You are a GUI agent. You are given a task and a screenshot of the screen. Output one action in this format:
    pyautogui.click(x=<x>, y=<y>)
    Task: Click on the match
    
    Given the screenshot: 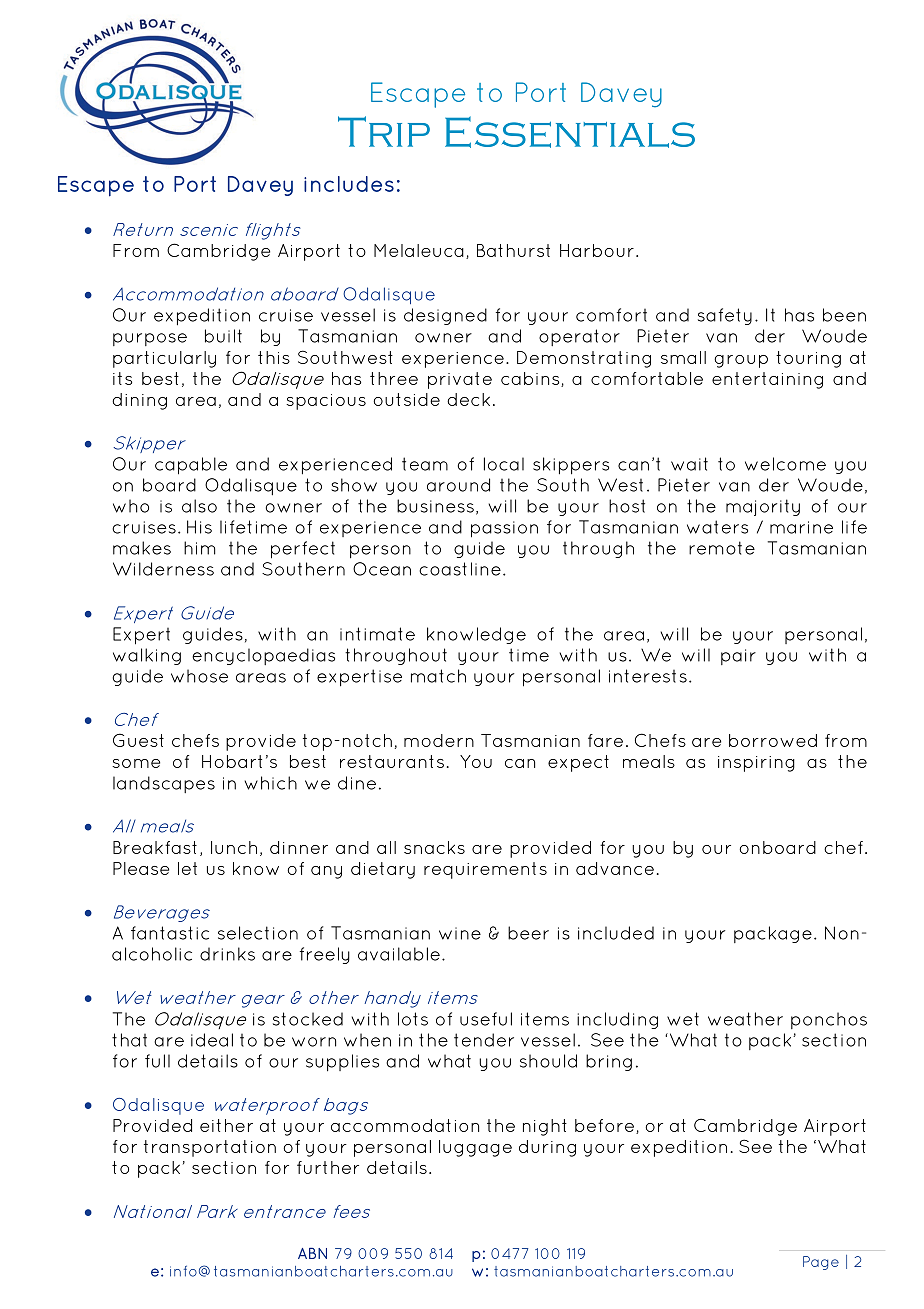 What is the action you would take?
    pyautogui.click(x=438, y=676)
